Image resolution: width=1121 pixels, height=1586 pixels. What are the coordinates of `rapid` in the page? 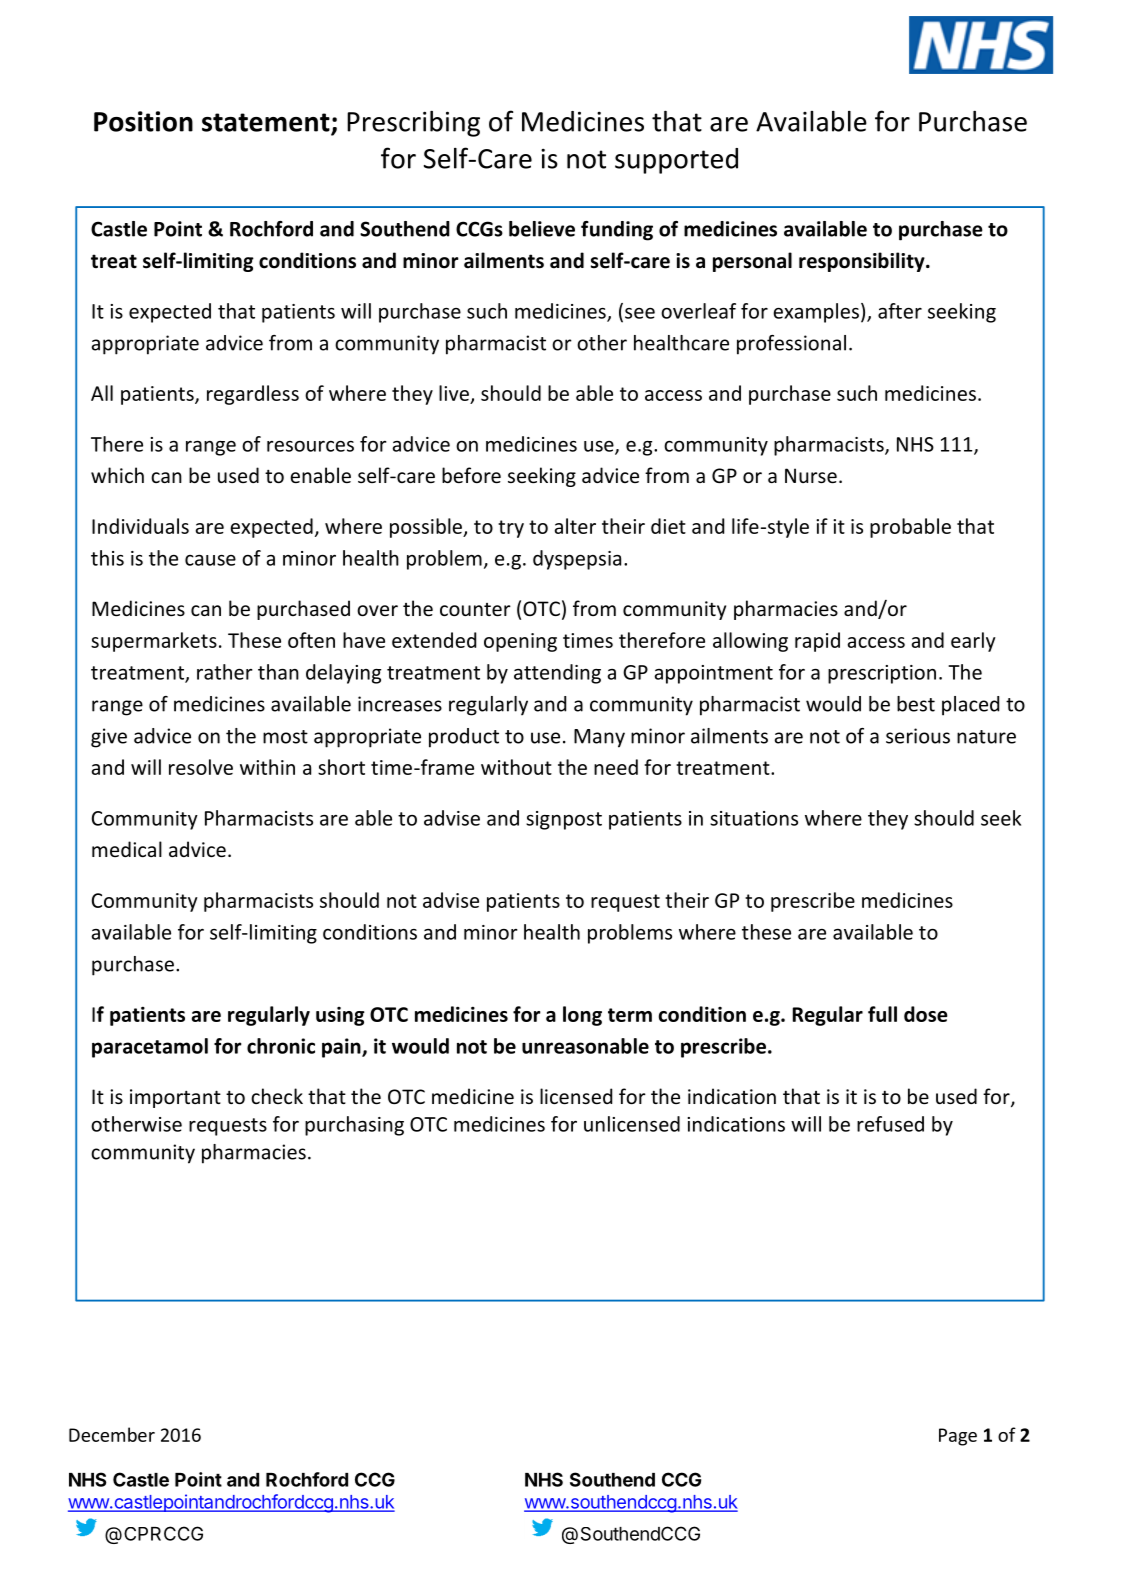 It's located at (817, 642).
